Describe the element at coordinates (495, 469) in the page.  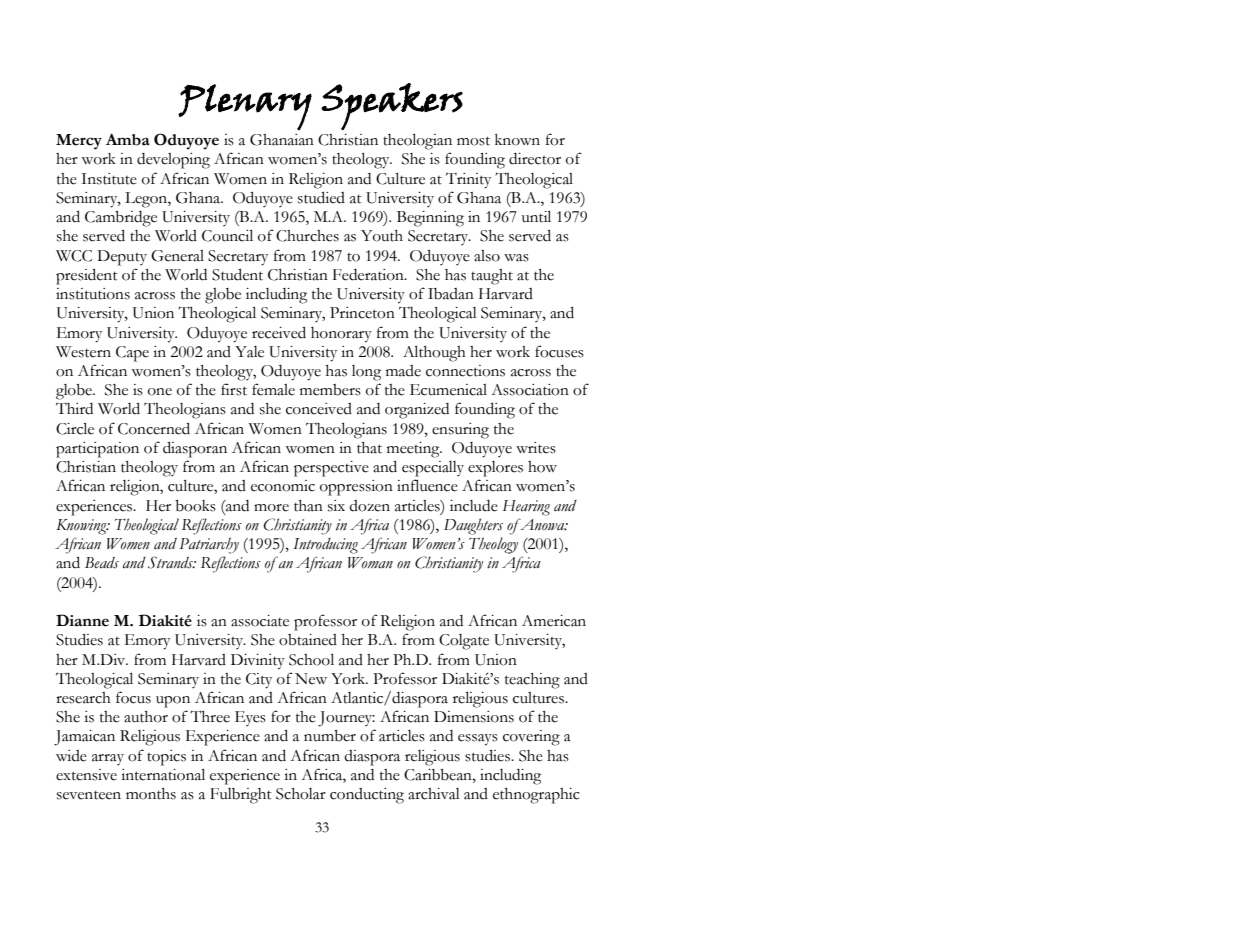
I see `explores` at that location.
